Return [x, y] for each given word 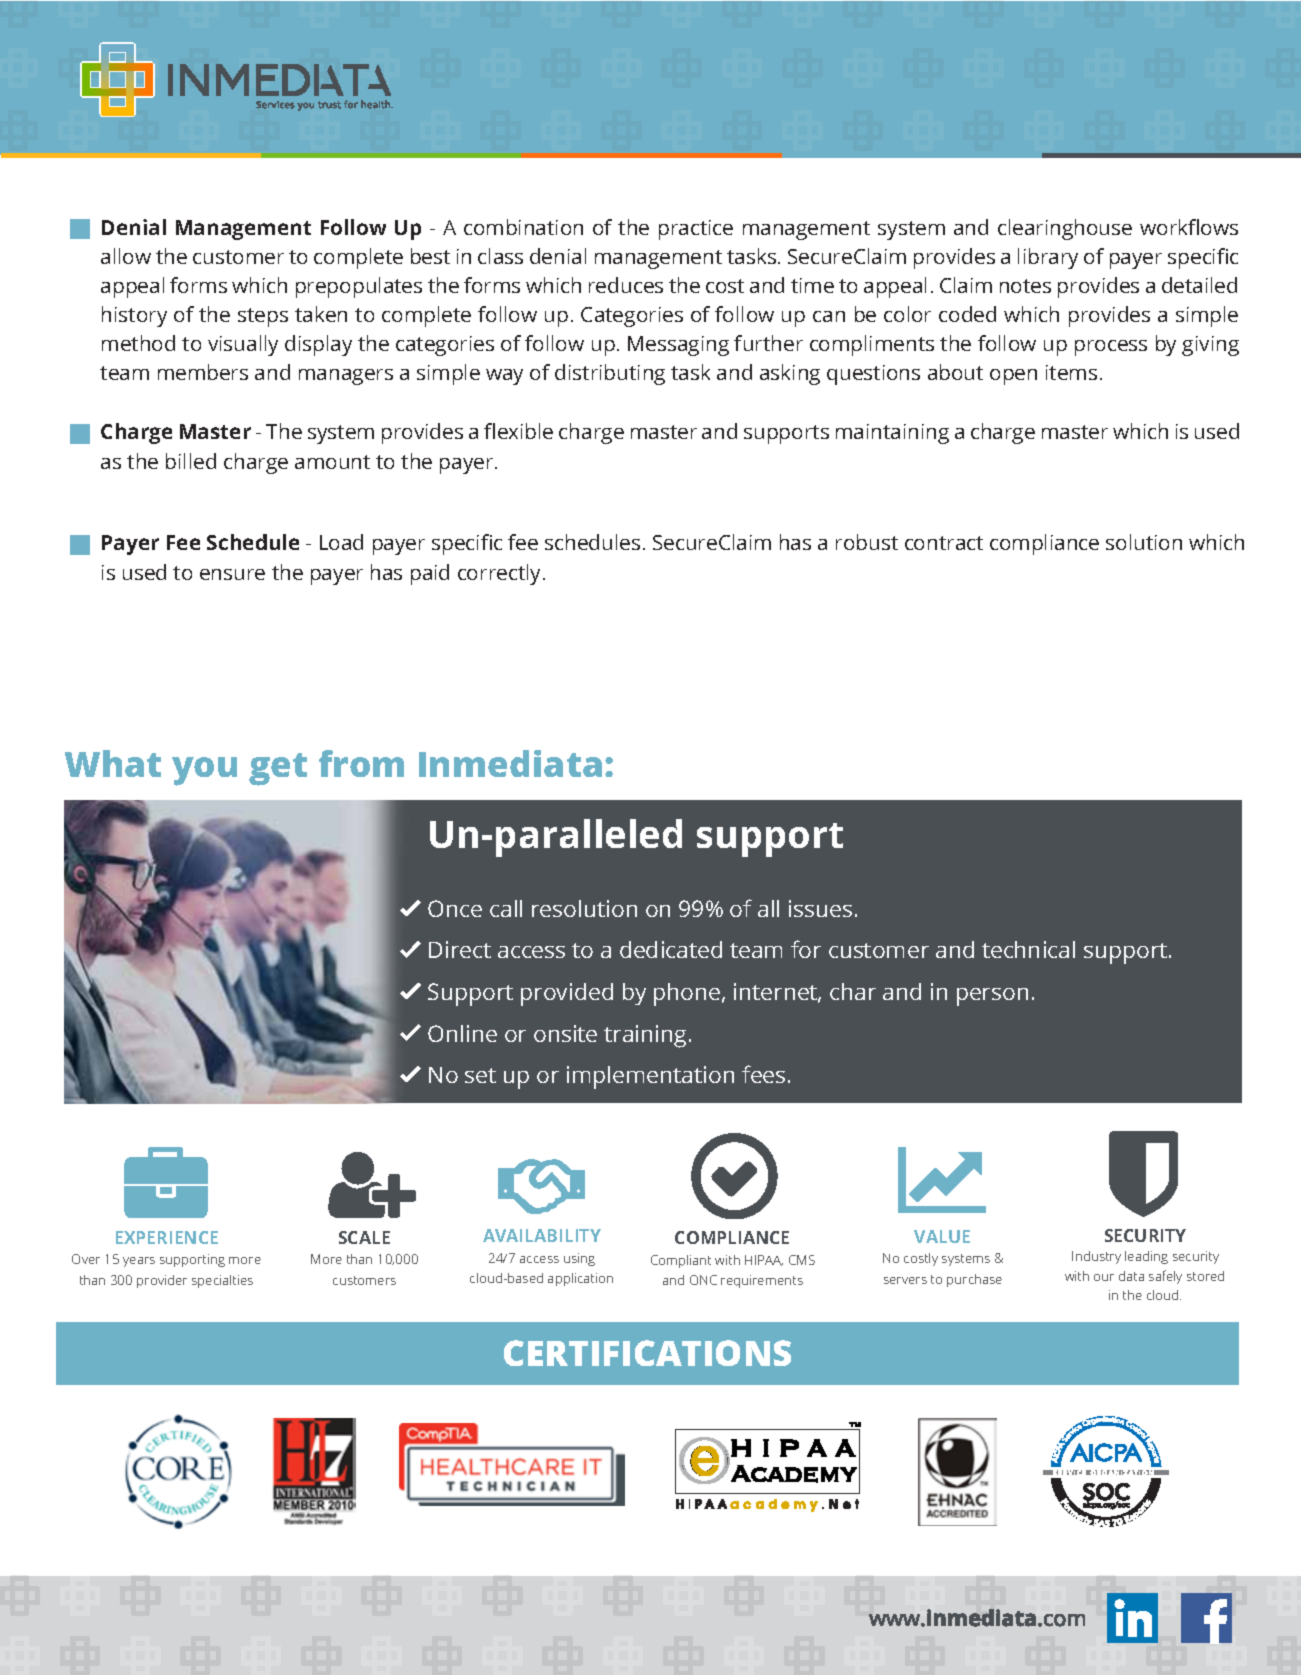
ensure [232, 574]
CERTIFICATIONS [647, 1353]
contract [944, 543]
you [204, 771]
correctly [501, 574]
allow [126, 256]
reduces [626, 285]
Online [462, 1033]
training [645, 1036]
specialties [222, 1281]
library [1048, 258]
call [506, 908]
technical [1028, 949]
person [992, 997]
